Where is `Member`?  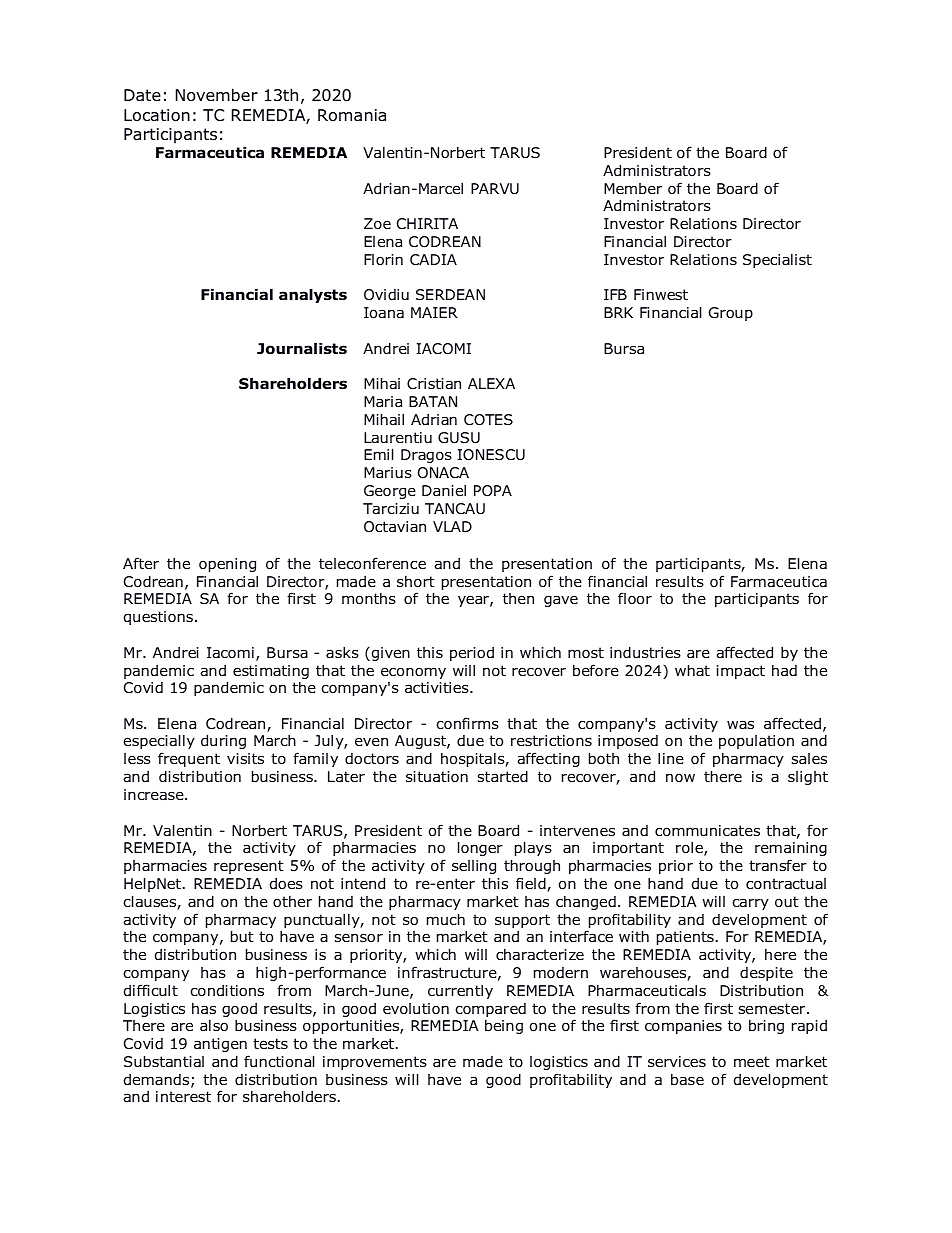
Member is located at coordinates (633, 188).
